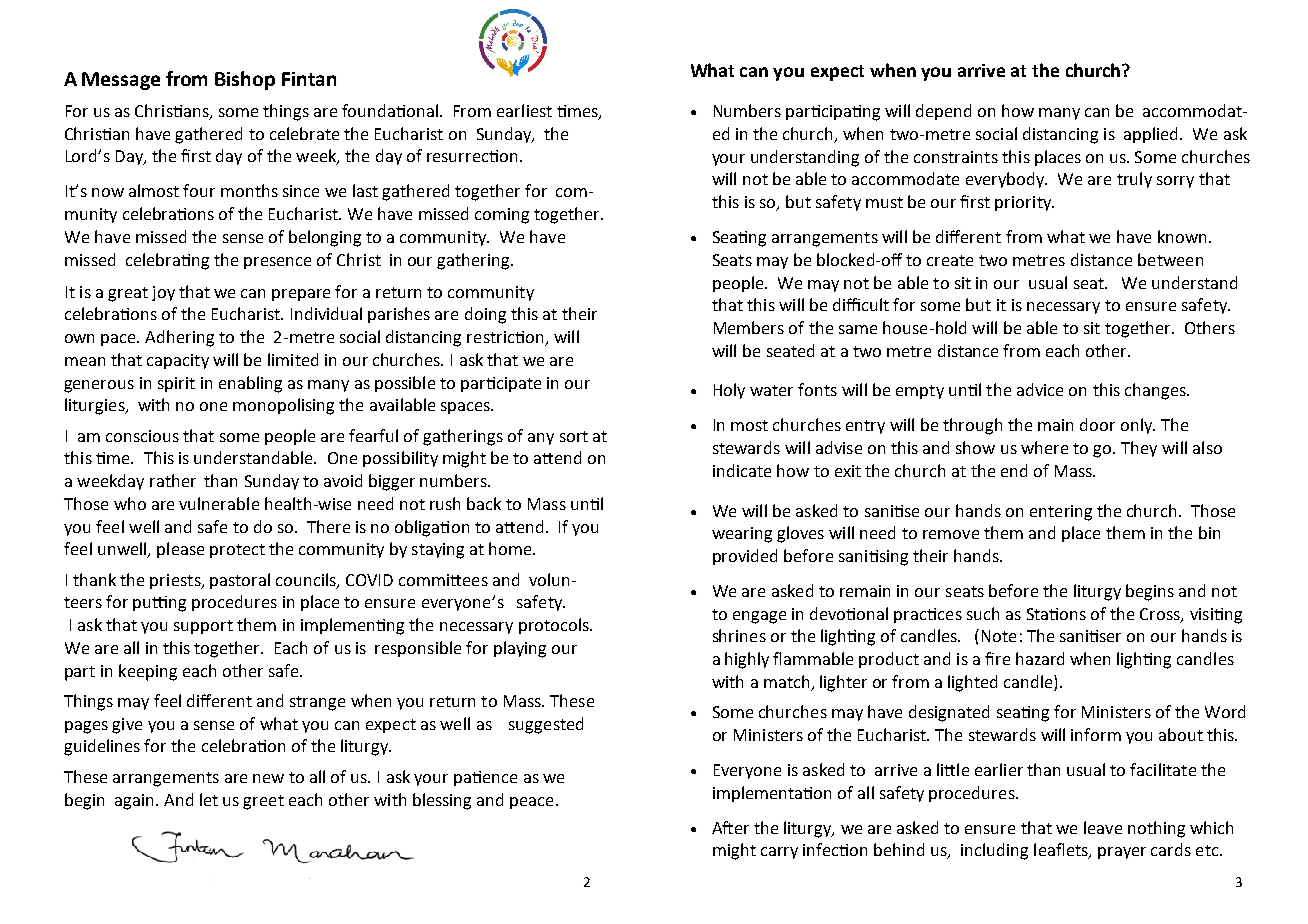 The image size is (1308, 924). Describe the element at coordinates (1044, 447) in the screenshot. I see `where` at that location.
